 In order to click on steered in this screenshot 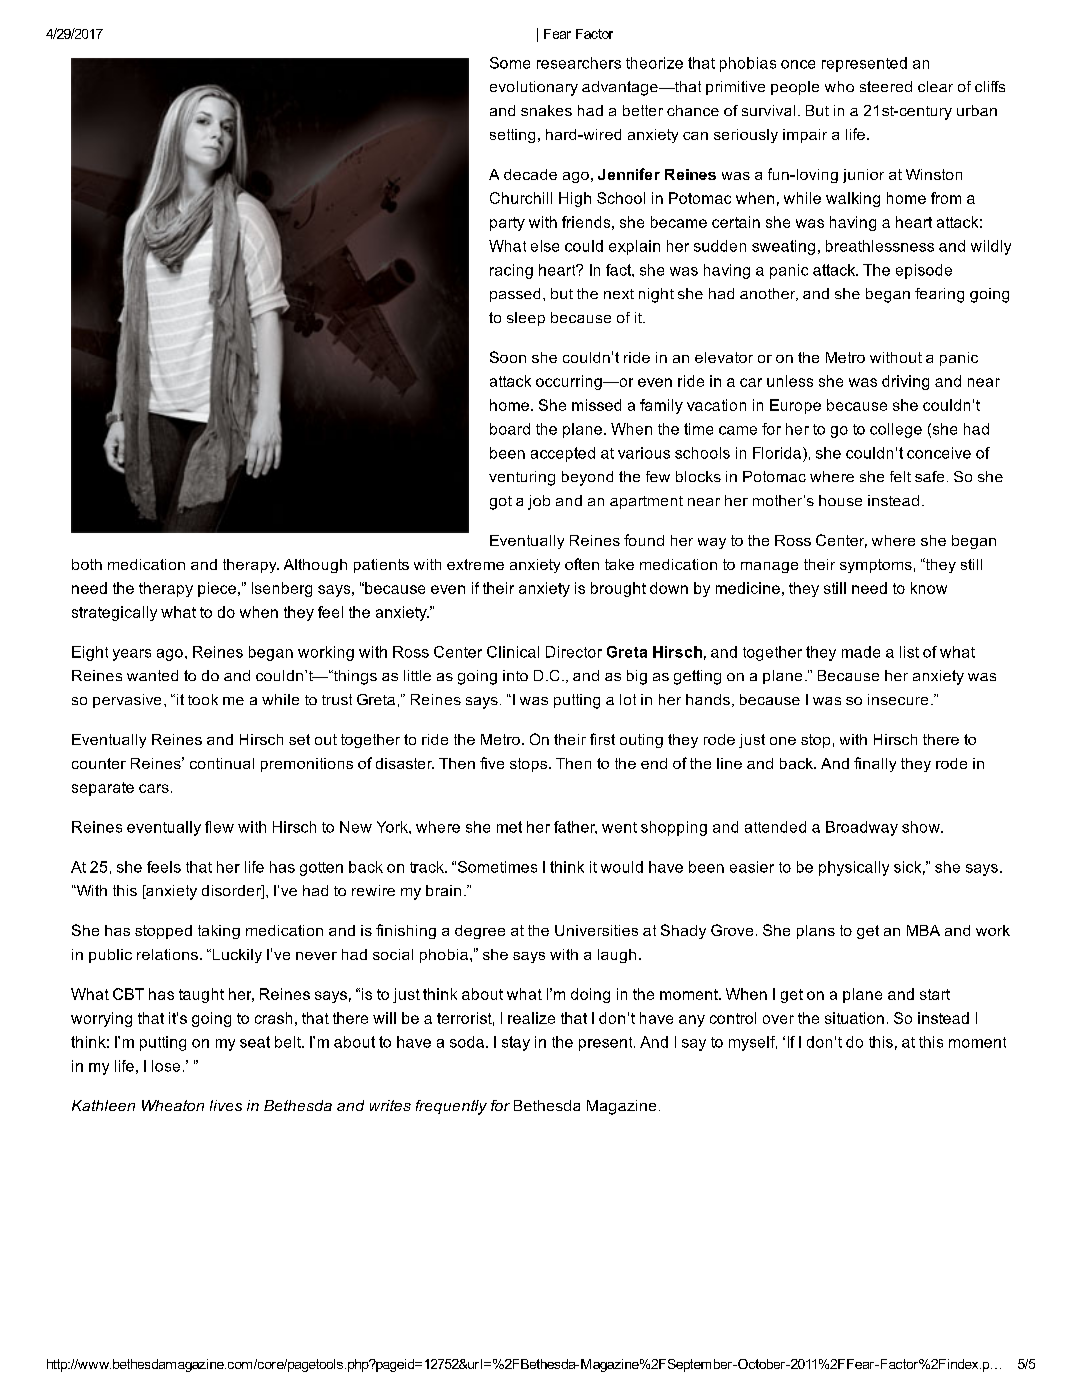, I will do `click(886, 86)`.
